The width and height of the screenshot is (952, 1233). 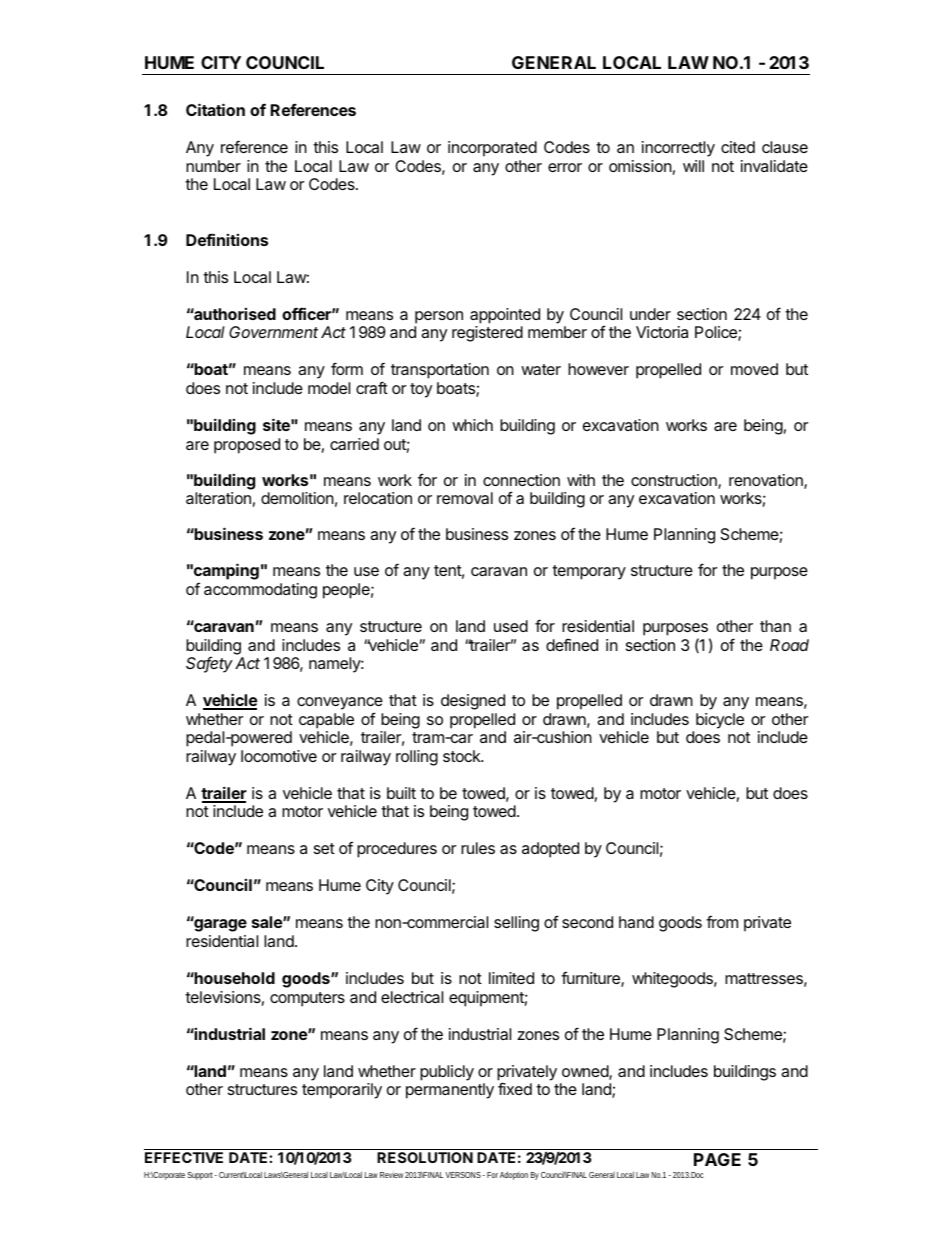 What do you see at coordinates (200, 1176) in the screenshot?
I see `Support` at bounding box center [200, 1176].
